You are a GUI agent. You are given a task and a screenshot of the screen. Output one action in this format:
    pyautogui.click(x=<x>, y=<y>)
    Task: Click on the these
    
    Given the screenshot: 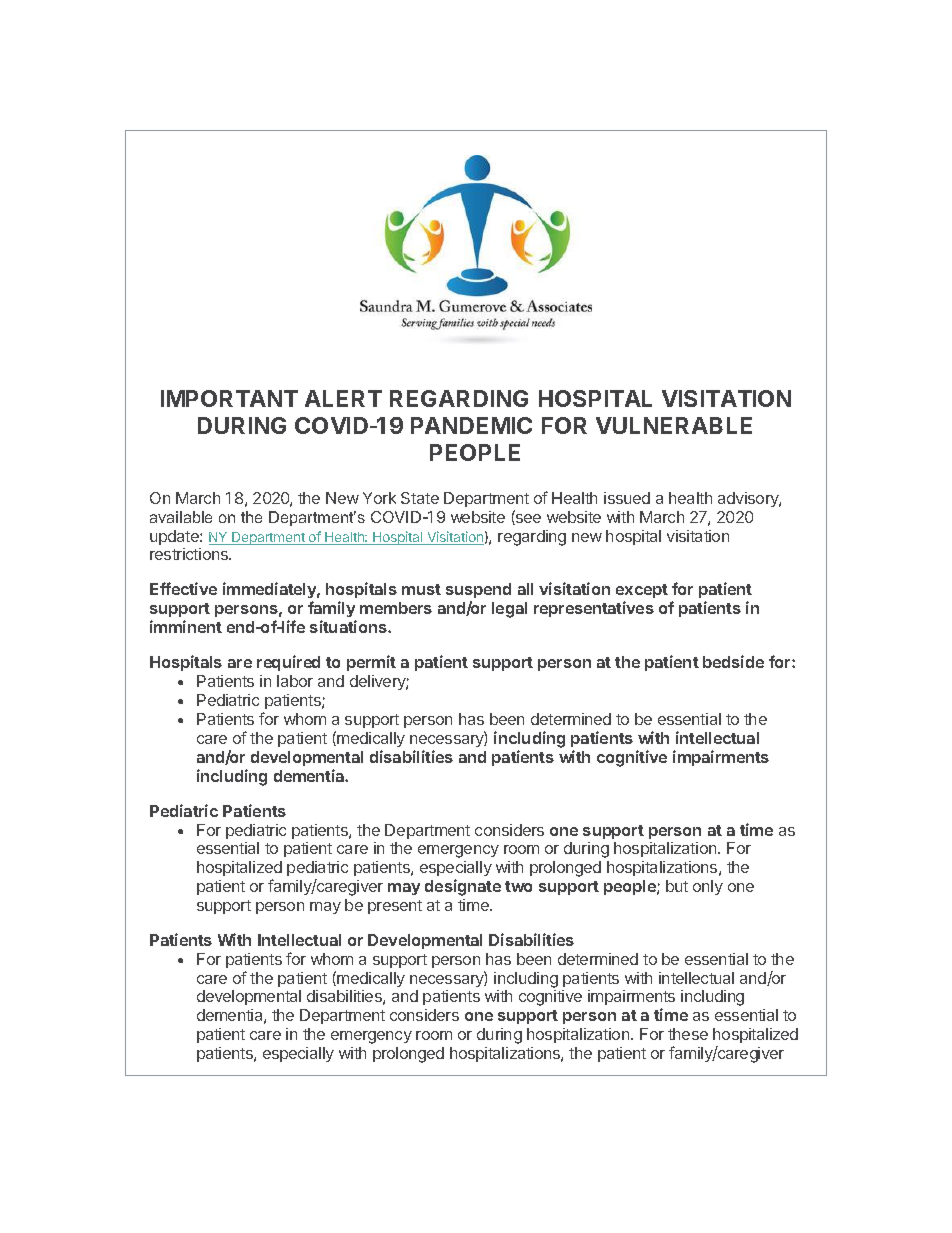 What is the action you would take?
    pyautogui.click(x=688, y=1034)
